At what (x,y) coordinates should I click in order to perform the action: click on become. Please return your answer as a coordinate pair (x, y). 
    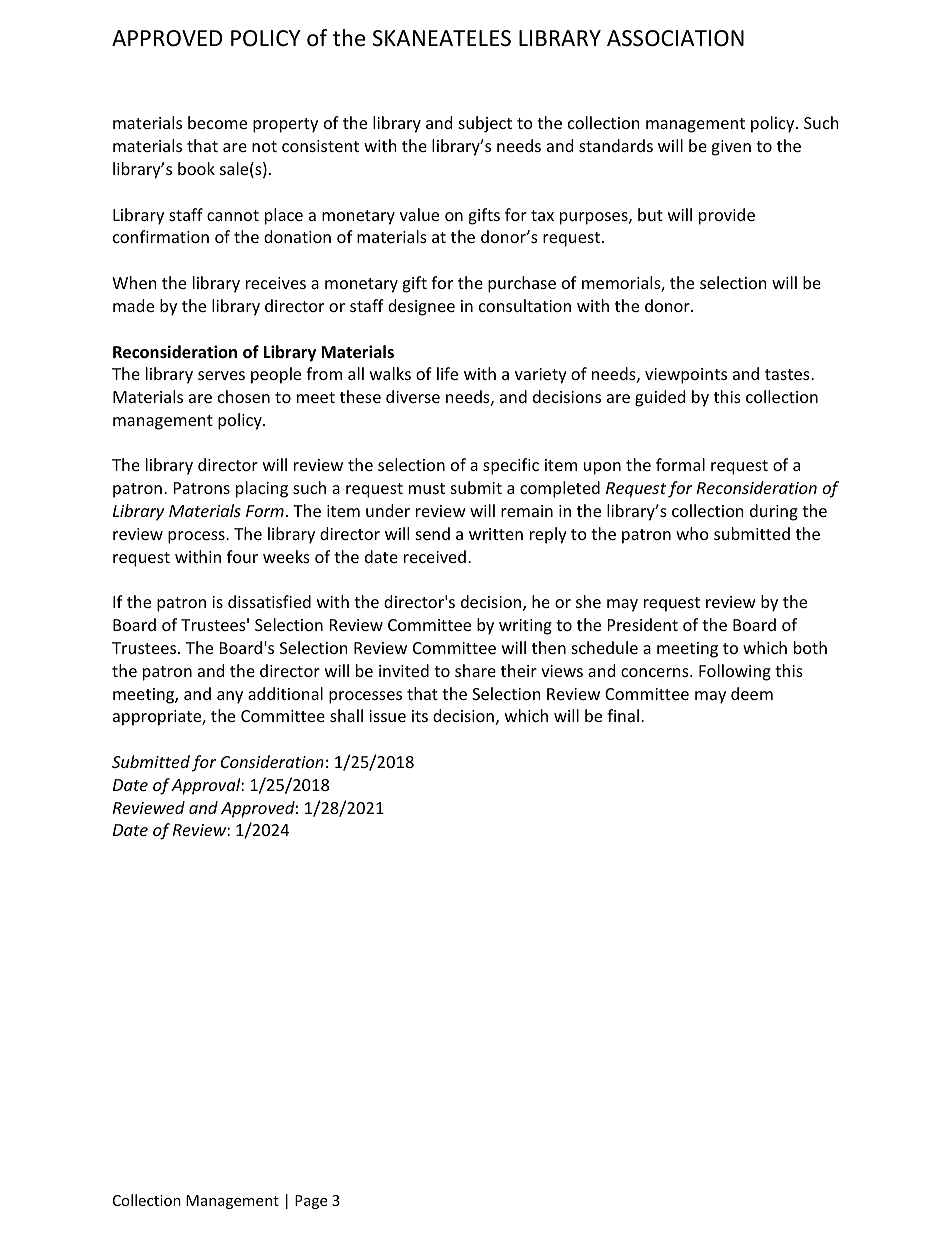
    Looking at the image, I should click on (217, 122).
